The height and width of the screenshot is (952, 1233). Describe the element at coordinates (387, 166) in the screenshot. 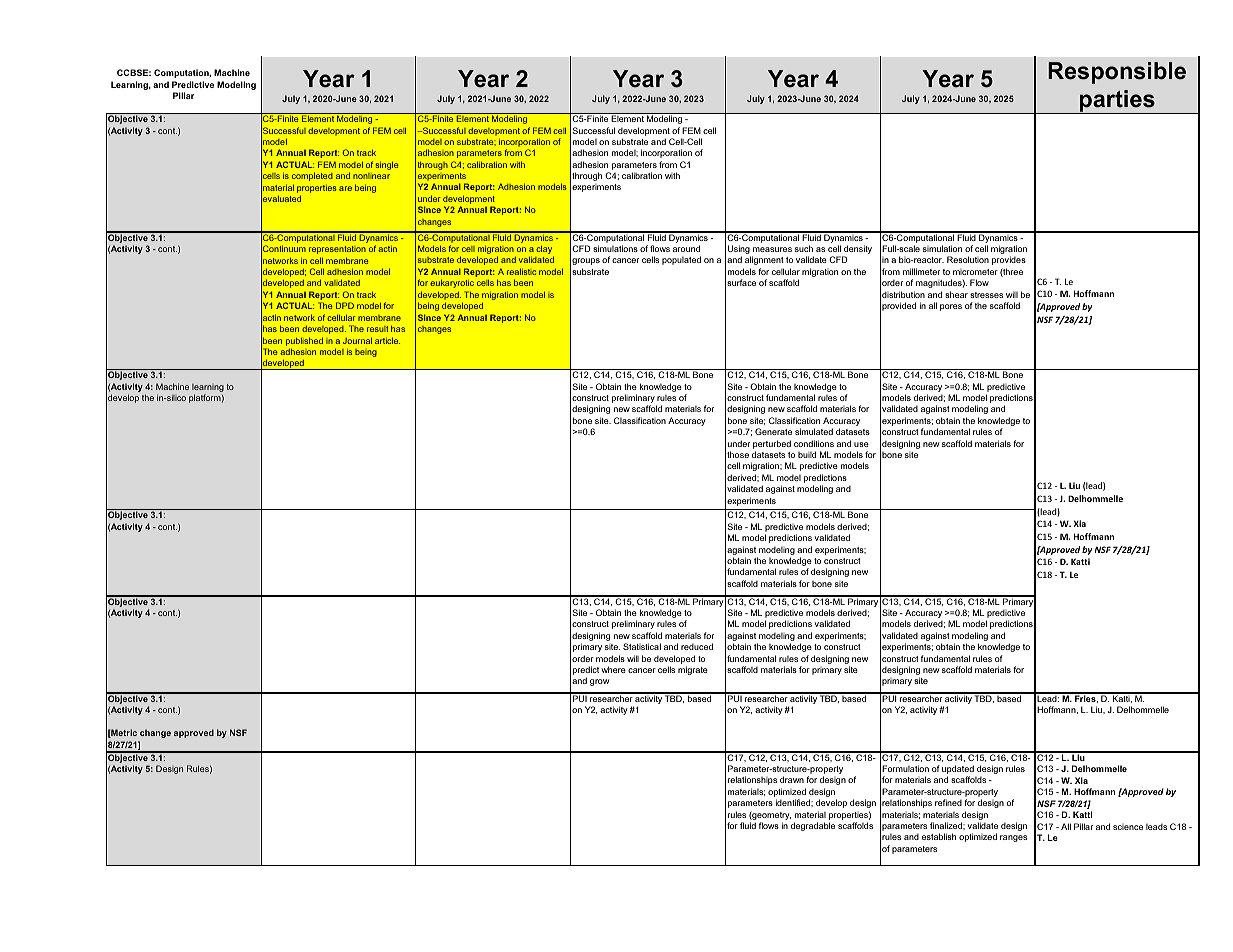

I see `single` at that location.
